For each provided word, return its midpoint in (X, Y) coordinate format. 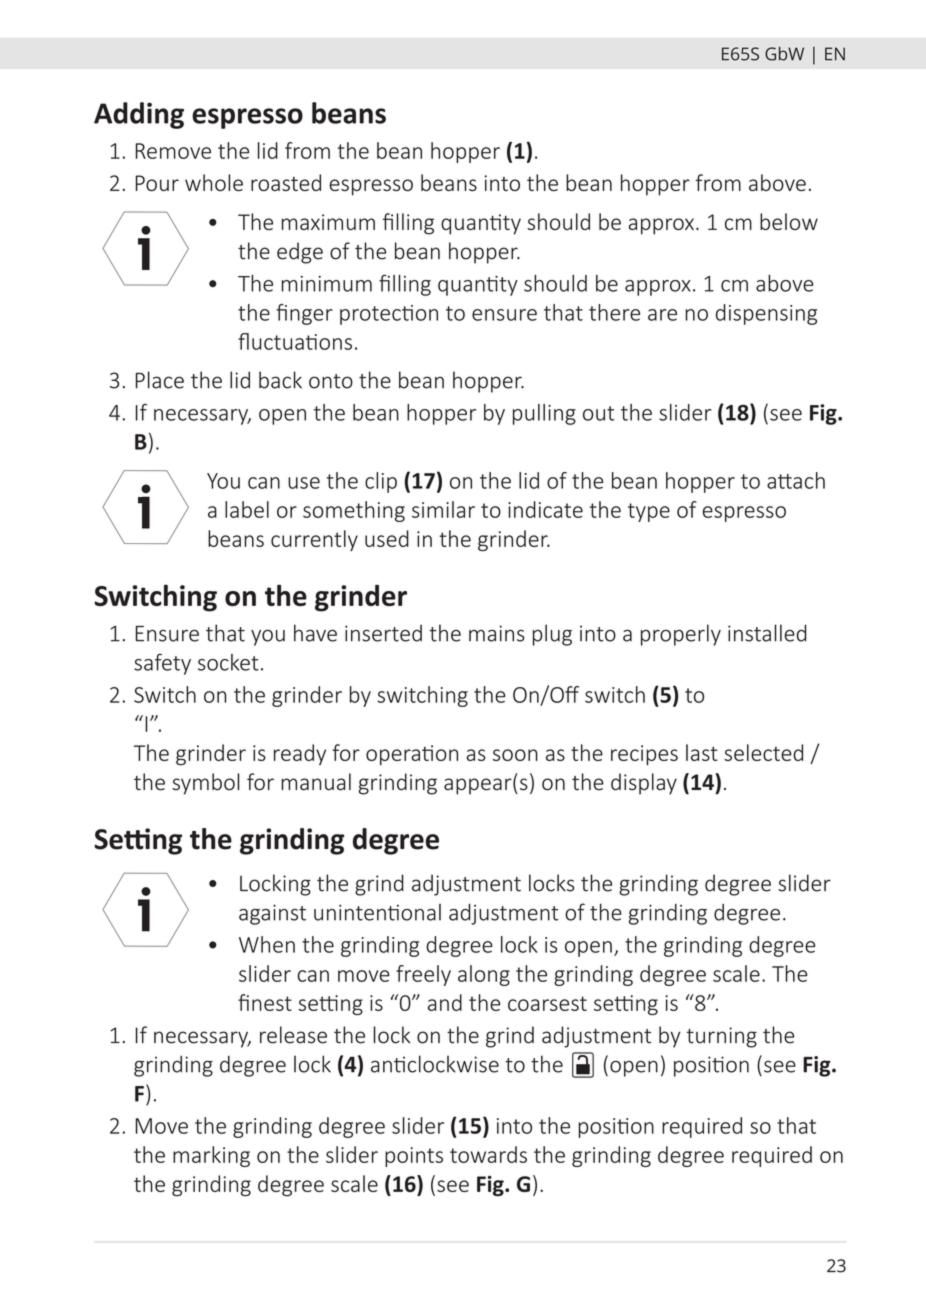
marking (211, 1156)
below (789, 221)
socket (228, 662)
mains (497, 633)
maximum (328, 222)
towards (488, 1154)
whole (214, 182)
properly (681, 635)
